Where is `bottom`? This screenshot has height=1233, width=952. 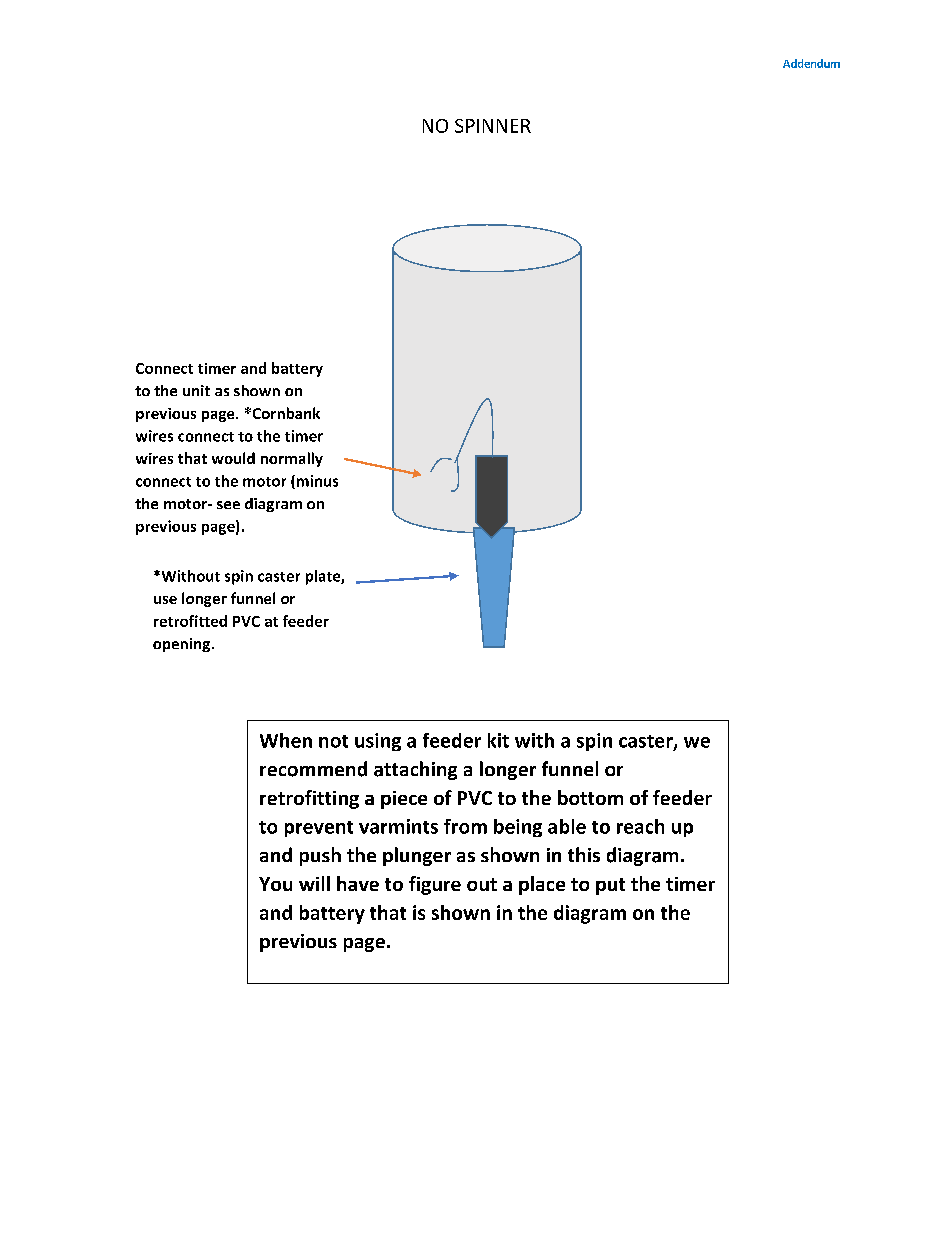
bottom is located at coordinates (590, 797).
